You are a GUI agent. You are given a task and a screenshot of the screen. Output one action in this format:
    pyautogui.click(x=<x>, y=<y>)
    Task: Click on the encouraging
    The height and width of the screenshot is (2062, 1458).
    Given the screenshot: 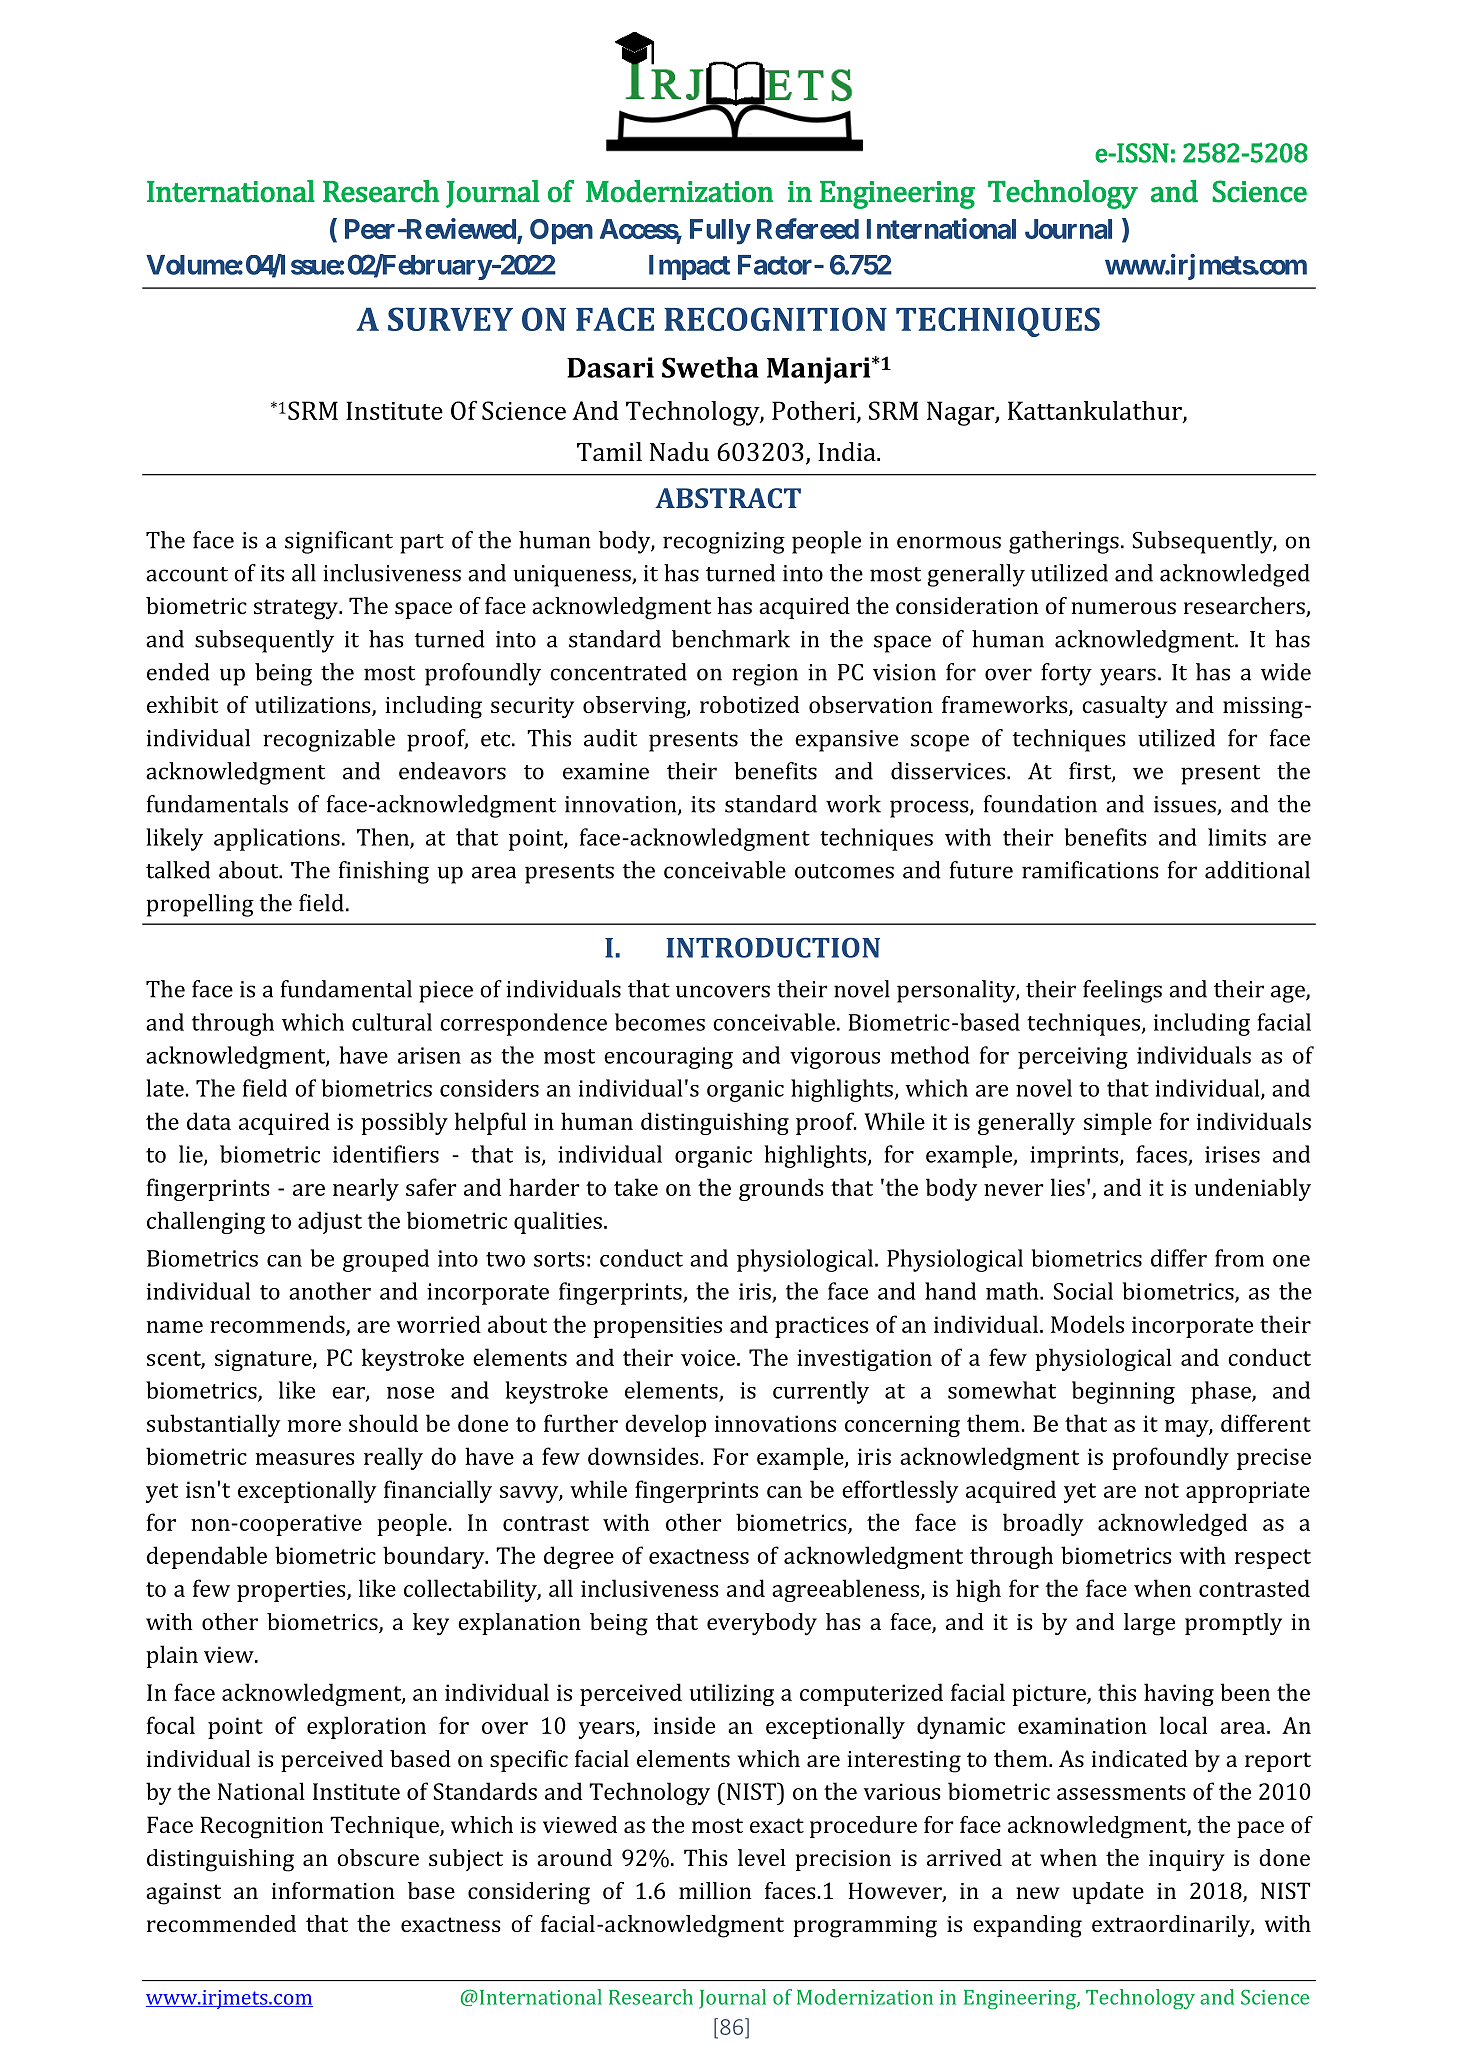 What is the action you would take?
    pyautogui.click(x=668, y=1058)
